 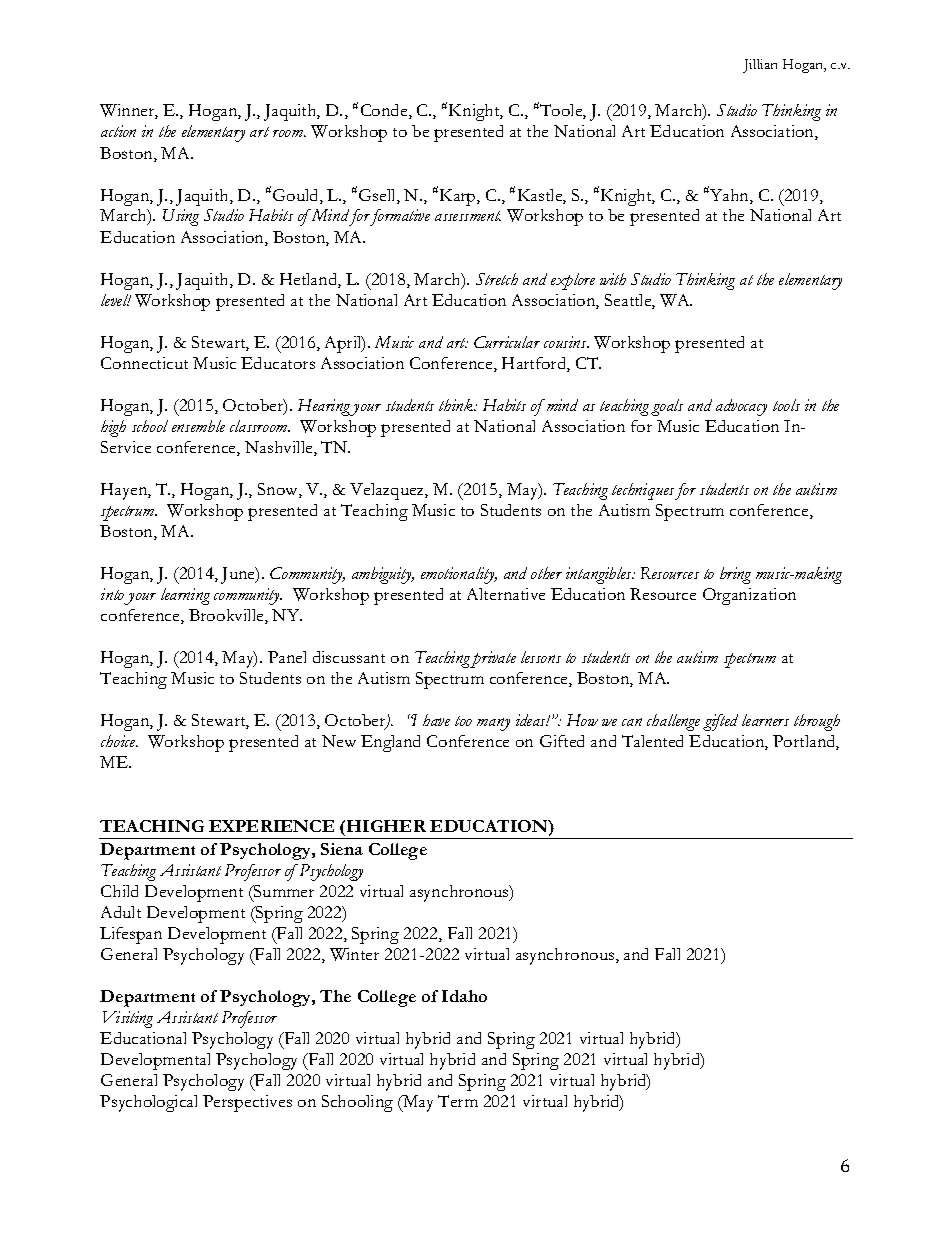 What do you see at coordinates (468, 216) in the page?
I see `assessment` at bounding box center [468, 216].
